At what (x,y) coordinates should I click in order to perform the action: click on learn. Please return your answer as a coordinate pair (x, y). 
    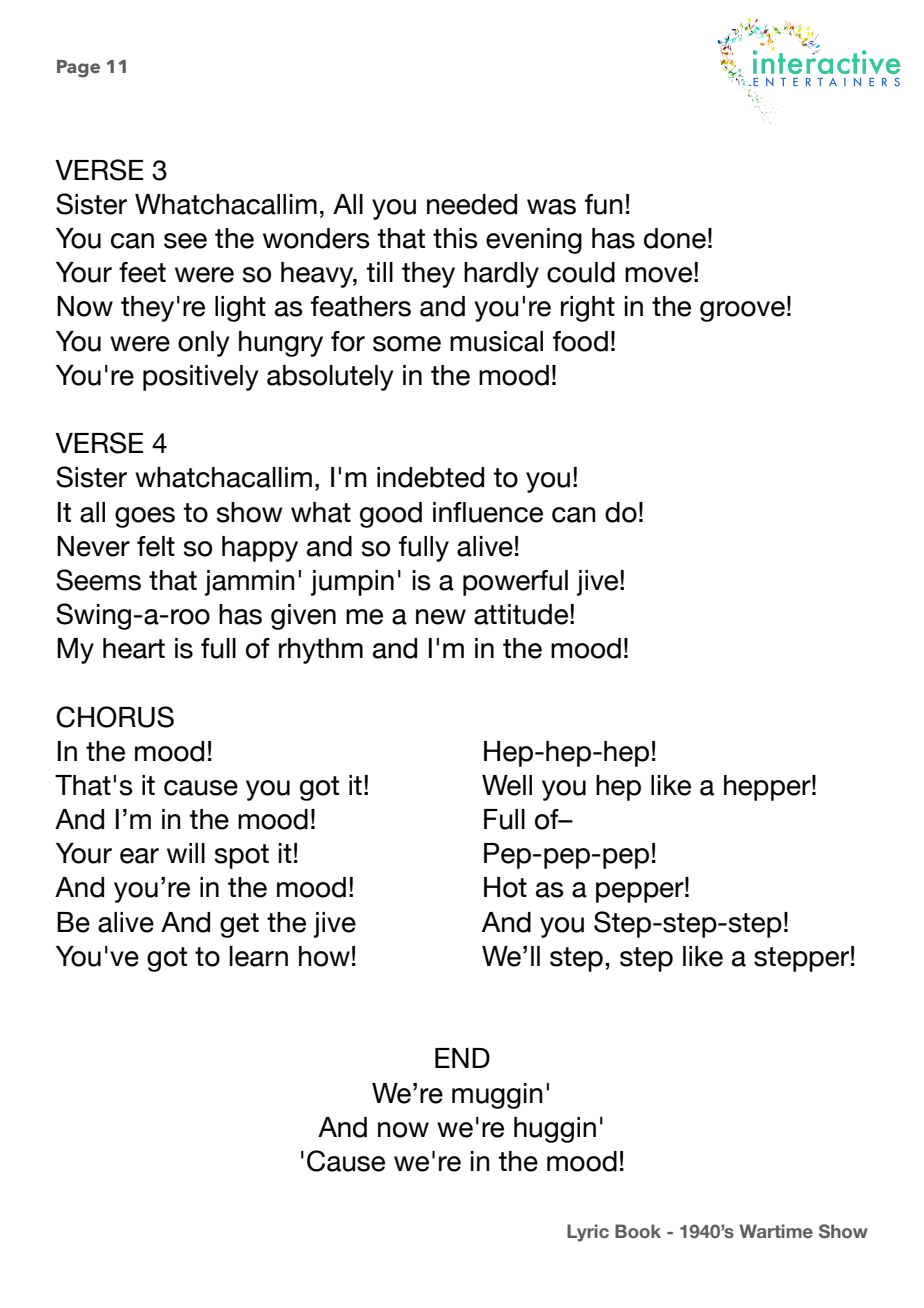
    Looking at the image, I should click on (259, 956).
